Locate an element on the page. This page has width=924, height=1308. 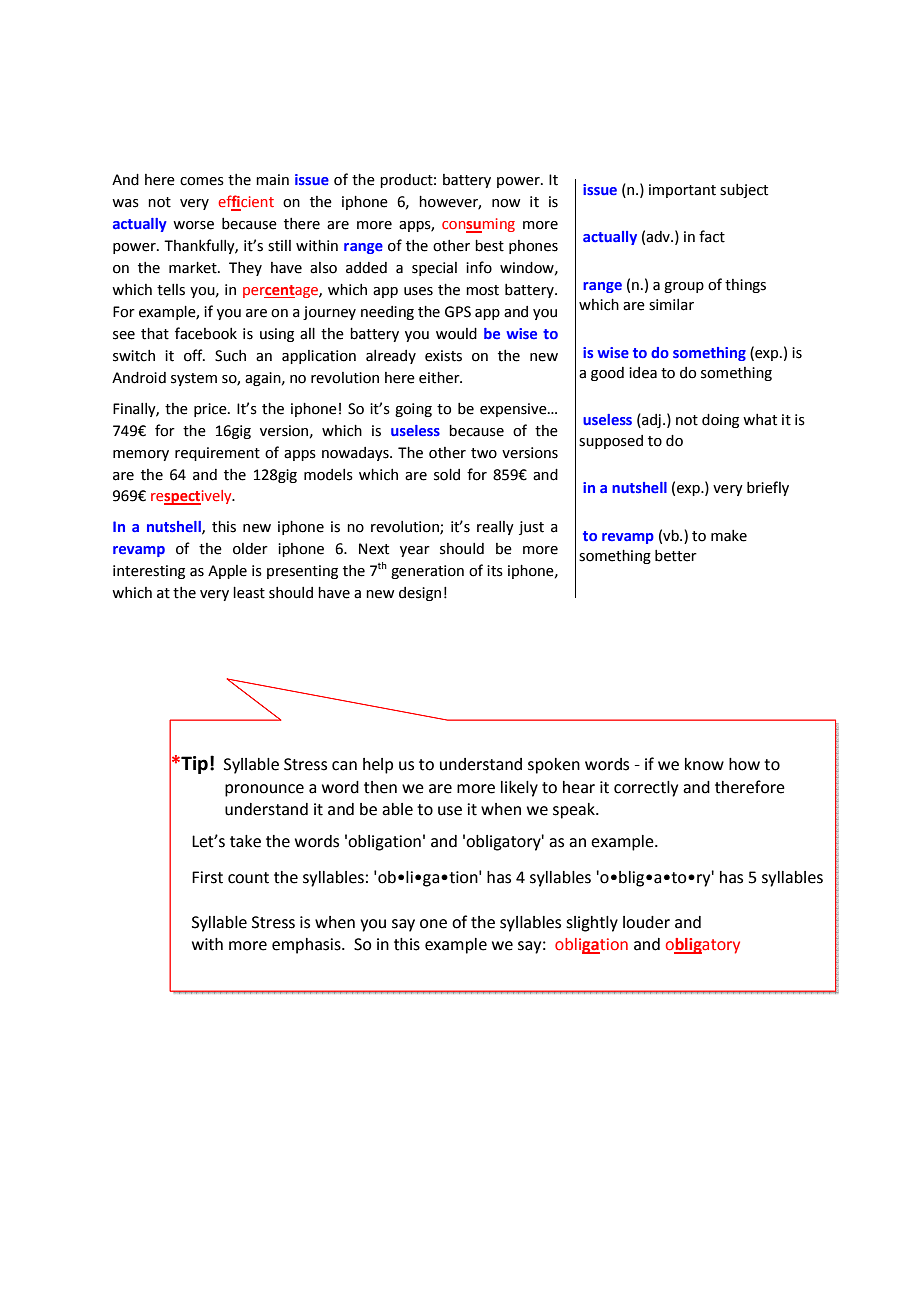
comes is located at coordinates (202, 181).
